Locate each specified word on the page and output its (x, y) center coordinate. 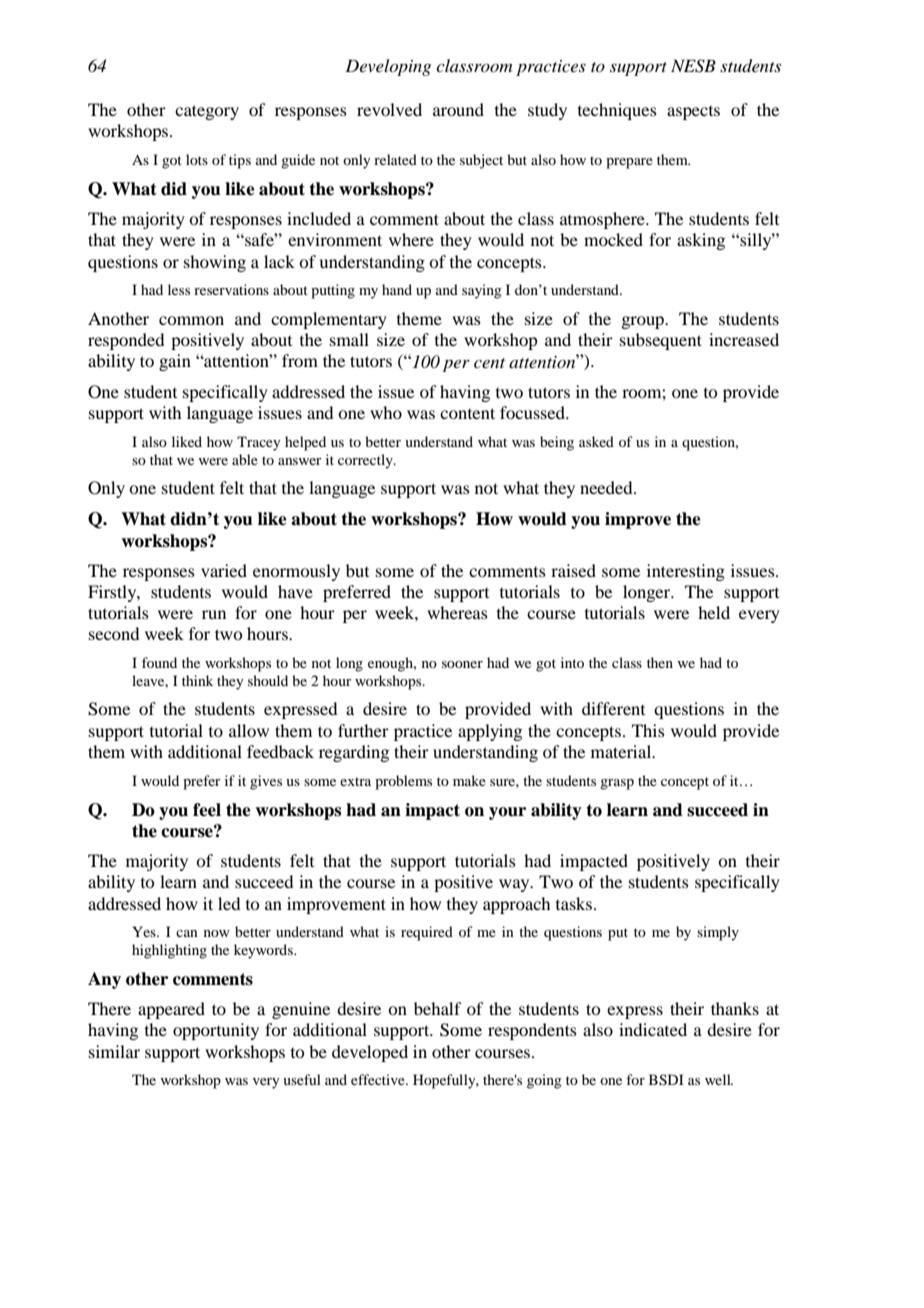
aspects (693, 113)
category (207, 112)
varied (224, 570)
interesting (686, 572)
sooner (462, 664)
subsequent (661, 341)
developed (370, 1053)
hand (397, 289)
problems (403, 782)
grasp (617, 784)
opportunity (216, 1031)
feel (207, 810)
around (458, 109)
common (191, 320)
